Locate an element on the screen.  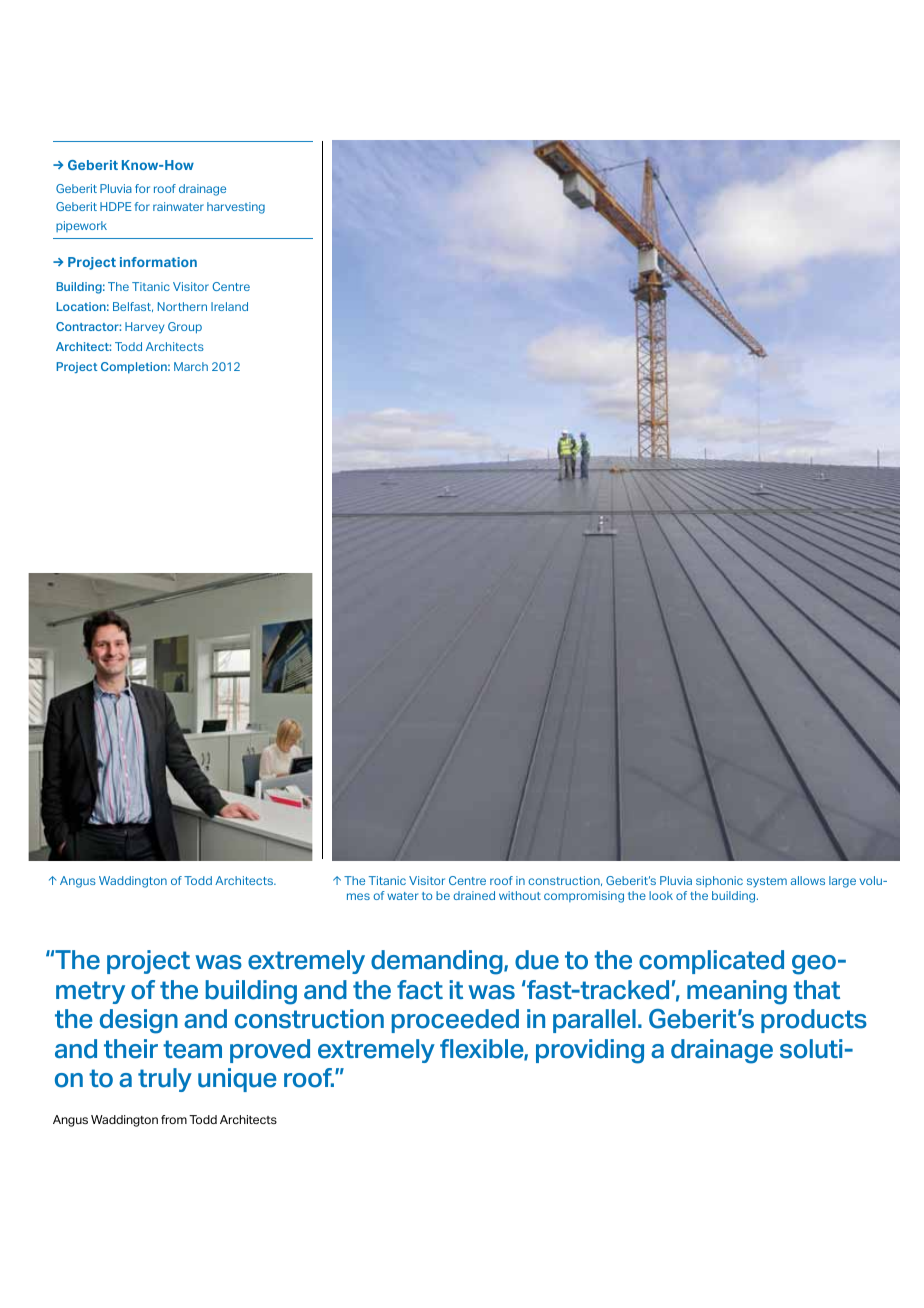
design is located at coordinates (139, 1021).
